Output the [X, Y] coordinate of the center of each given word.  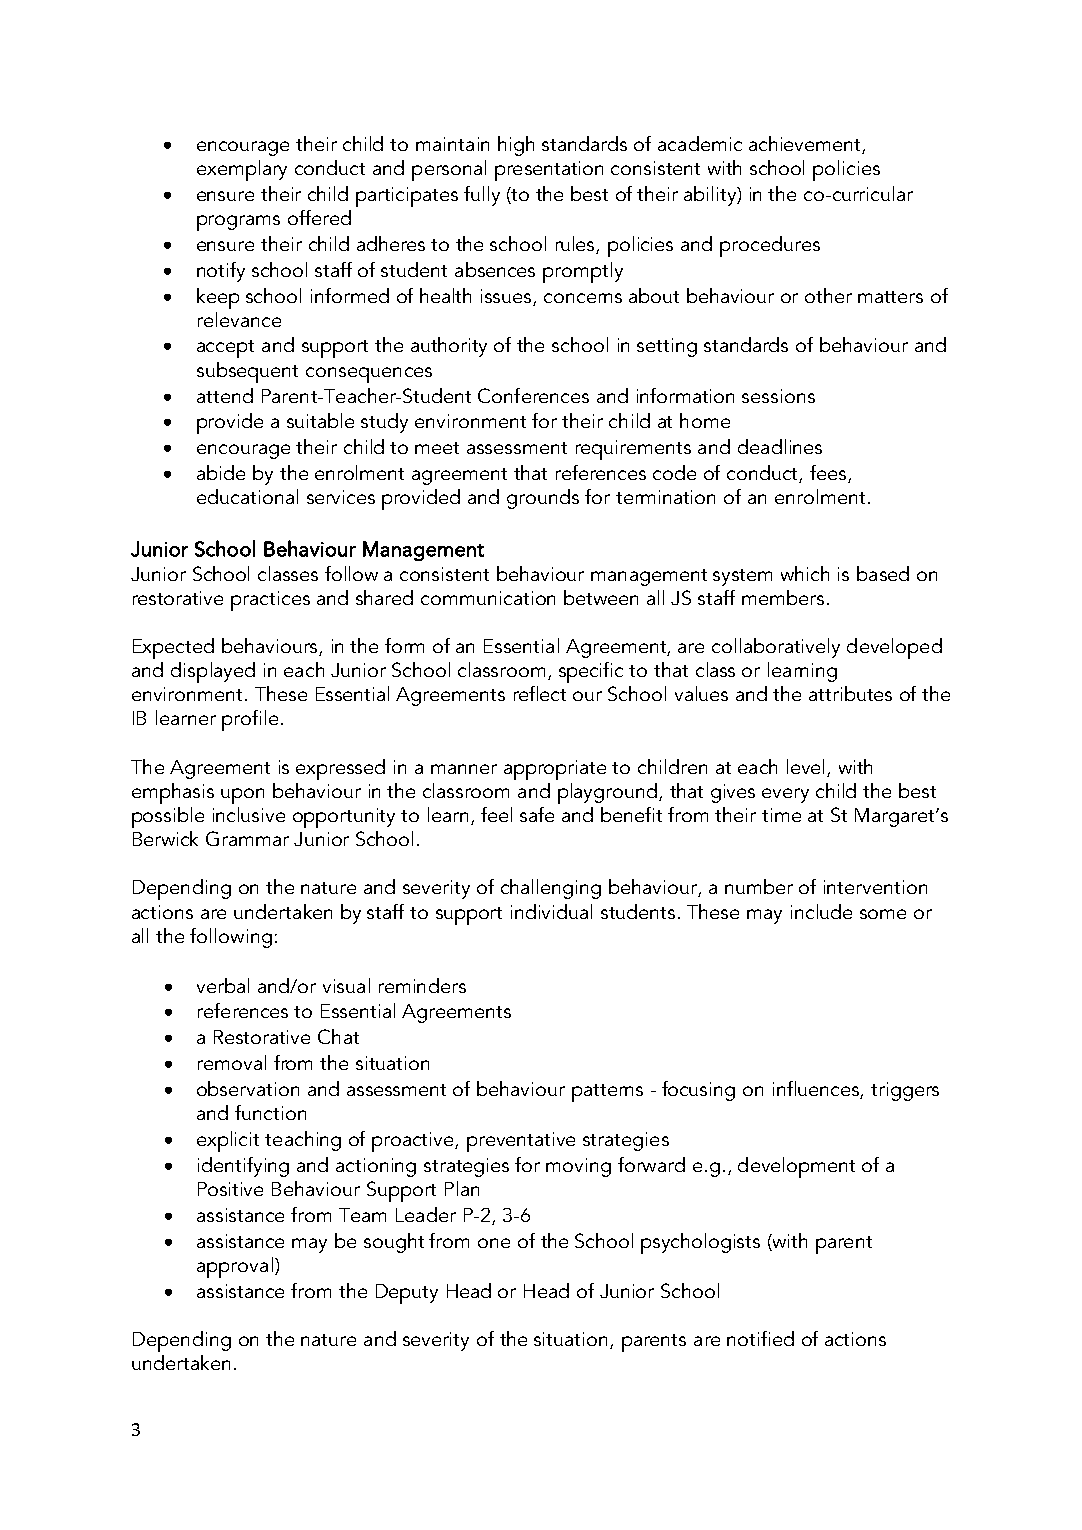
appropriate [555, 770]
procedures [770, 246]
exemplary [242, 170]
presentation [549, 171]
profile [250, 720]
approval [235, 1267]
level [805, 766]
